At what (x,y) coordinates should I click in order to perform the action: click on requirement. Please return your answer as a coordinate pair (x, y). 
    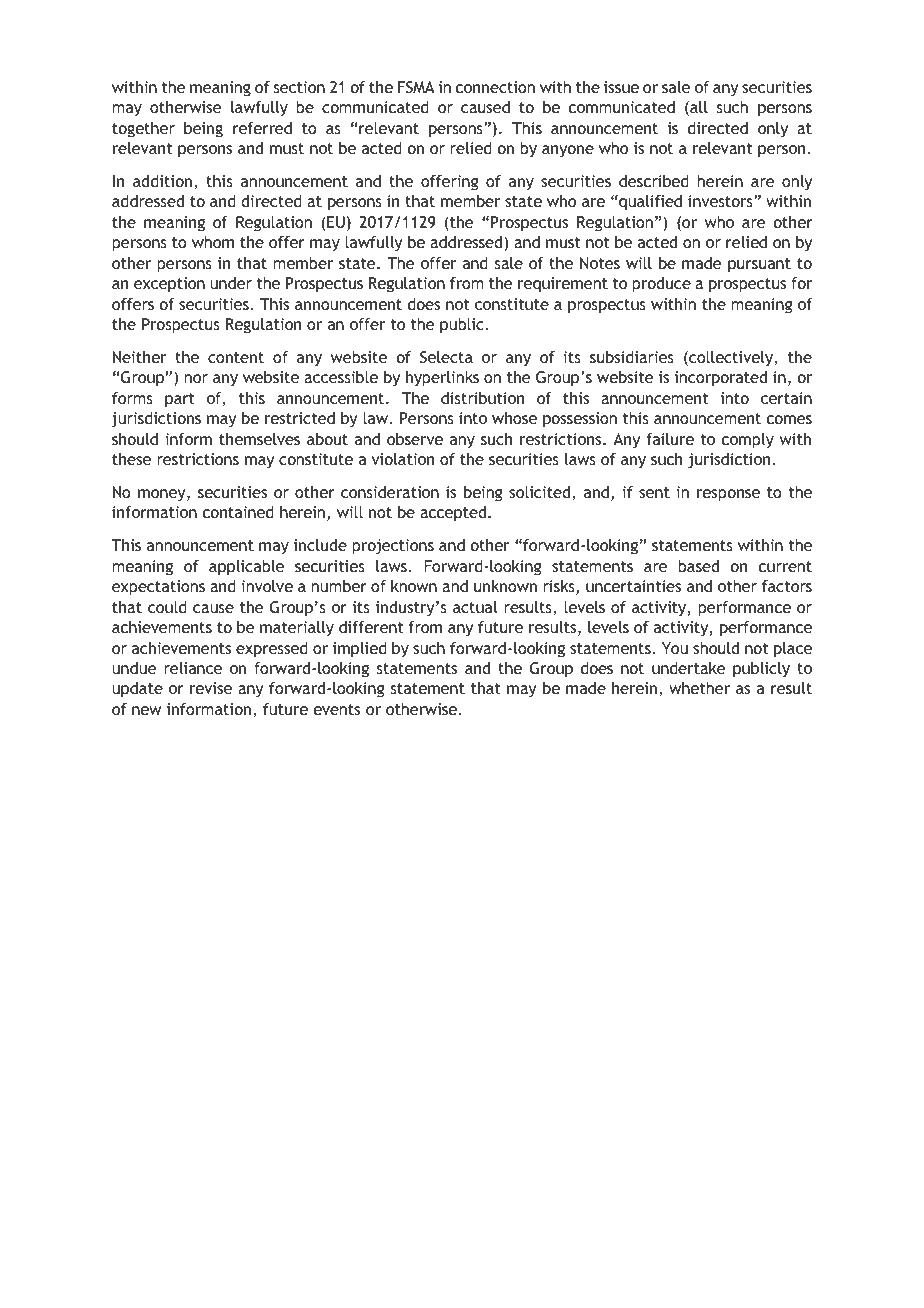
    Looking at the image, I should click on (563, 285).
